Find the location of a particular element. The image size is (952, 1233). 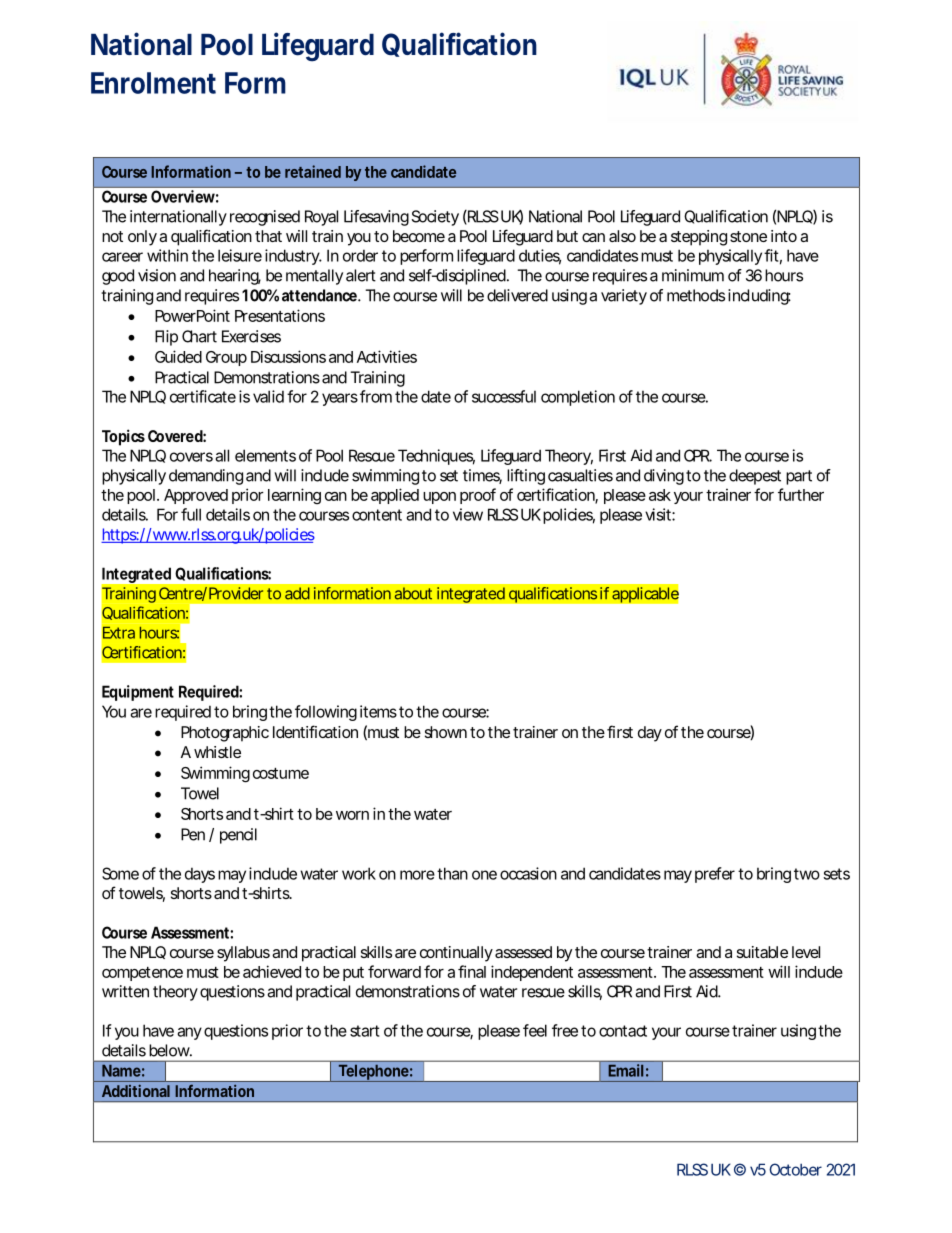

Additional is located at coordinates (136, 1091).
